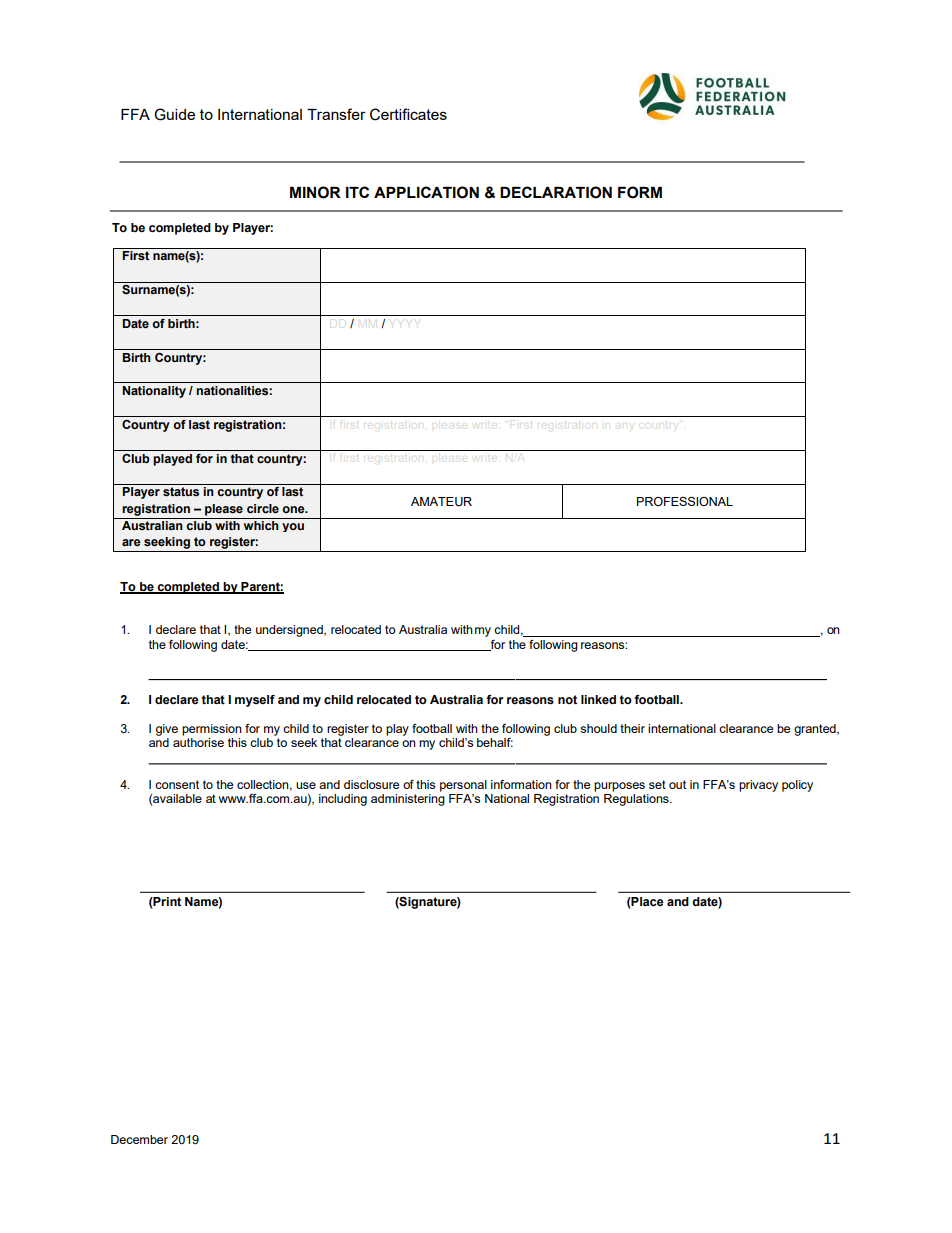  I want to click on Regulations, so click(637, 800).
